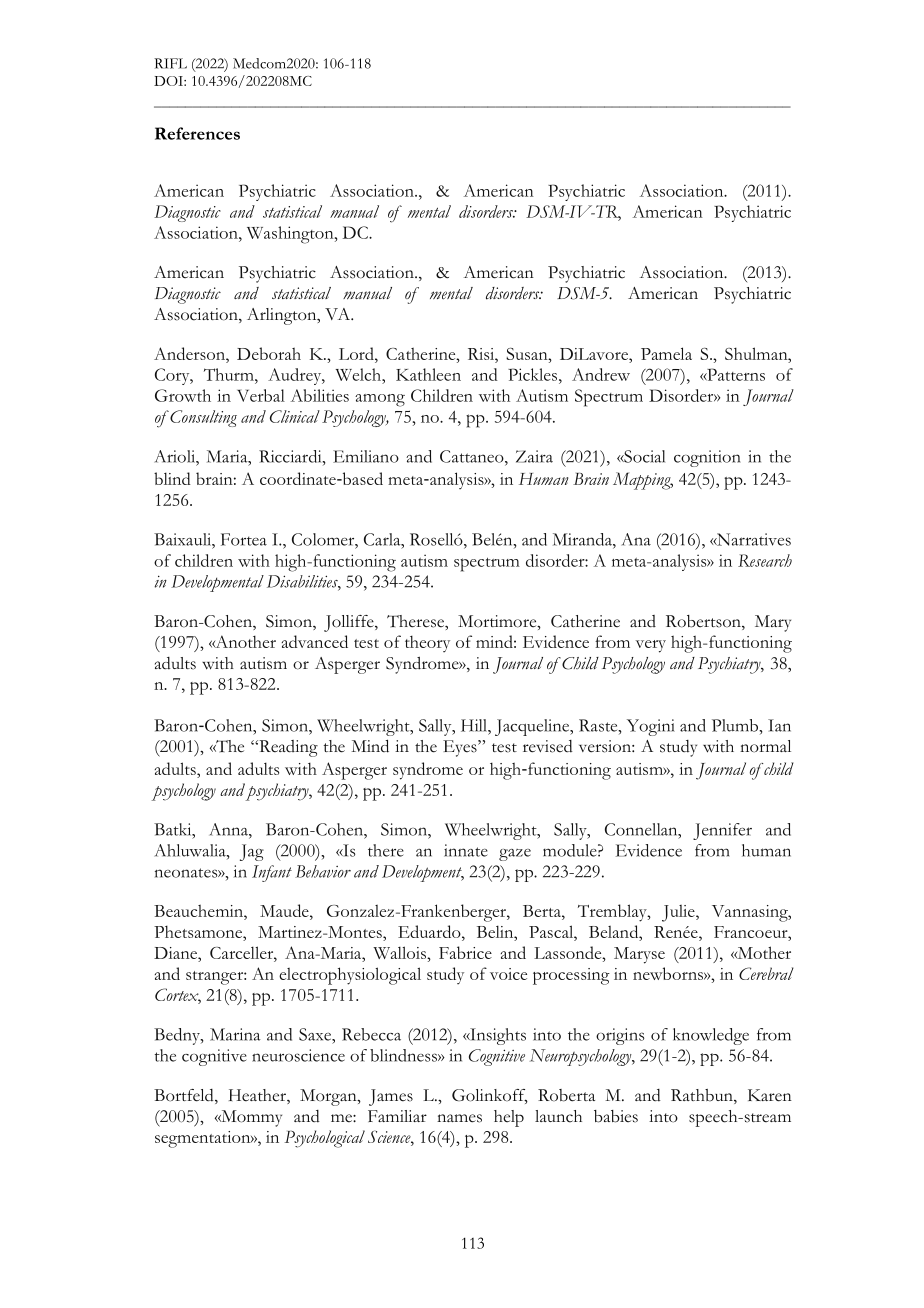 This screenshot has width=924, height=1308. I want to click on Washington, so click(291, 235).
